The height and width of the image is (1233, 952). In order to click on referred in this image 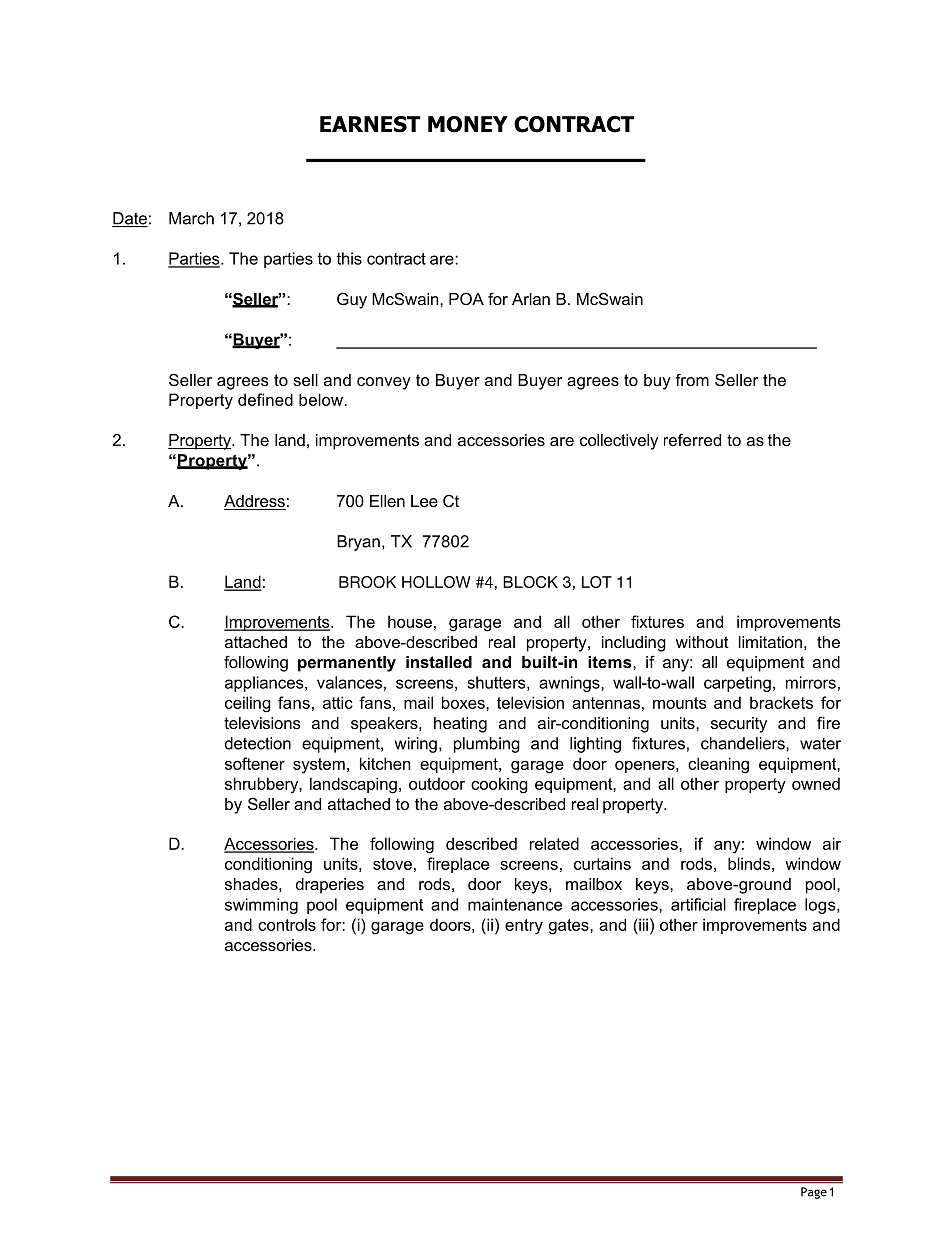, I will do `click(692, 439)`.
